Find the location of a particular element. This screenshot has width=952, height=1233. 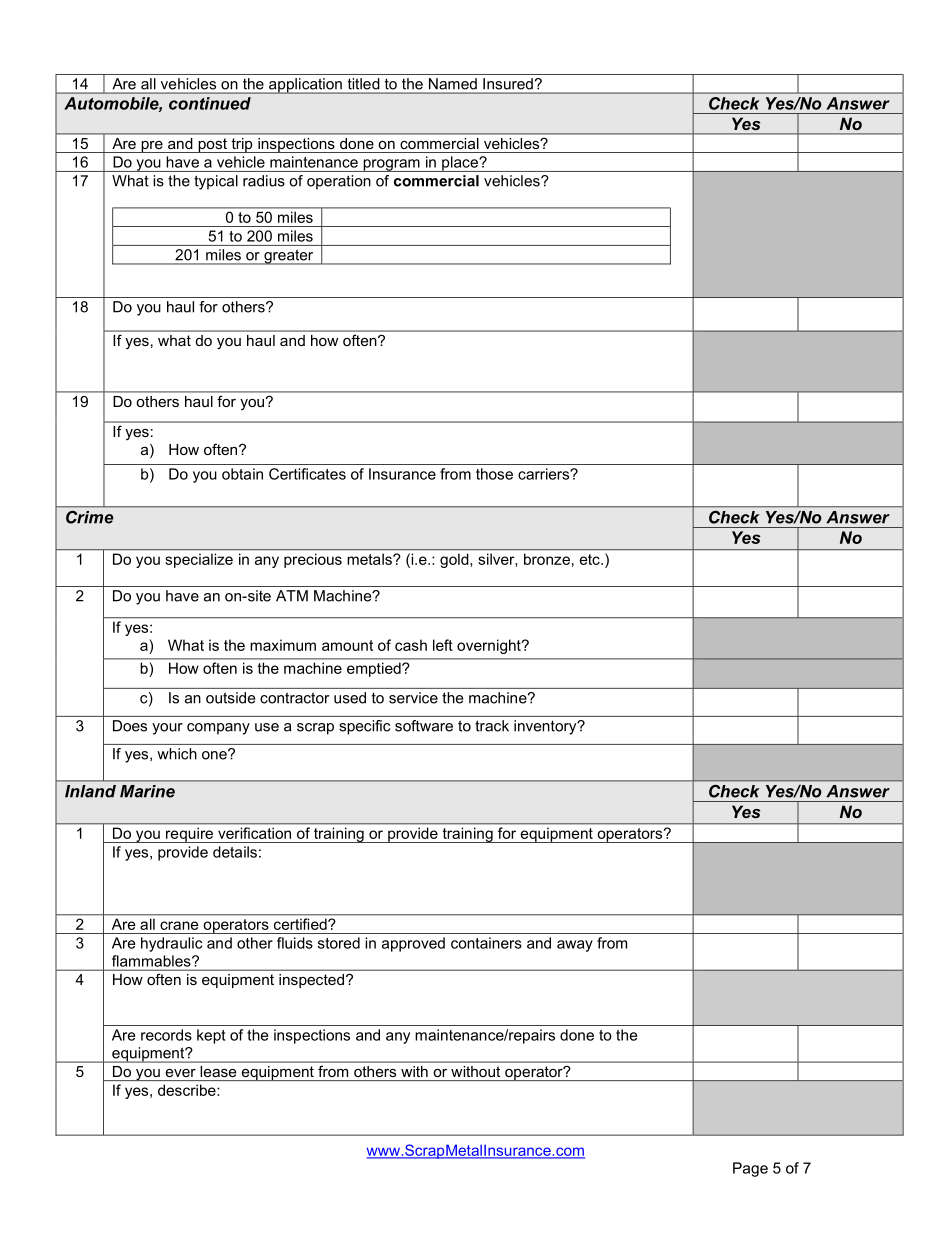

continued is located at coordinates (210, 103).
